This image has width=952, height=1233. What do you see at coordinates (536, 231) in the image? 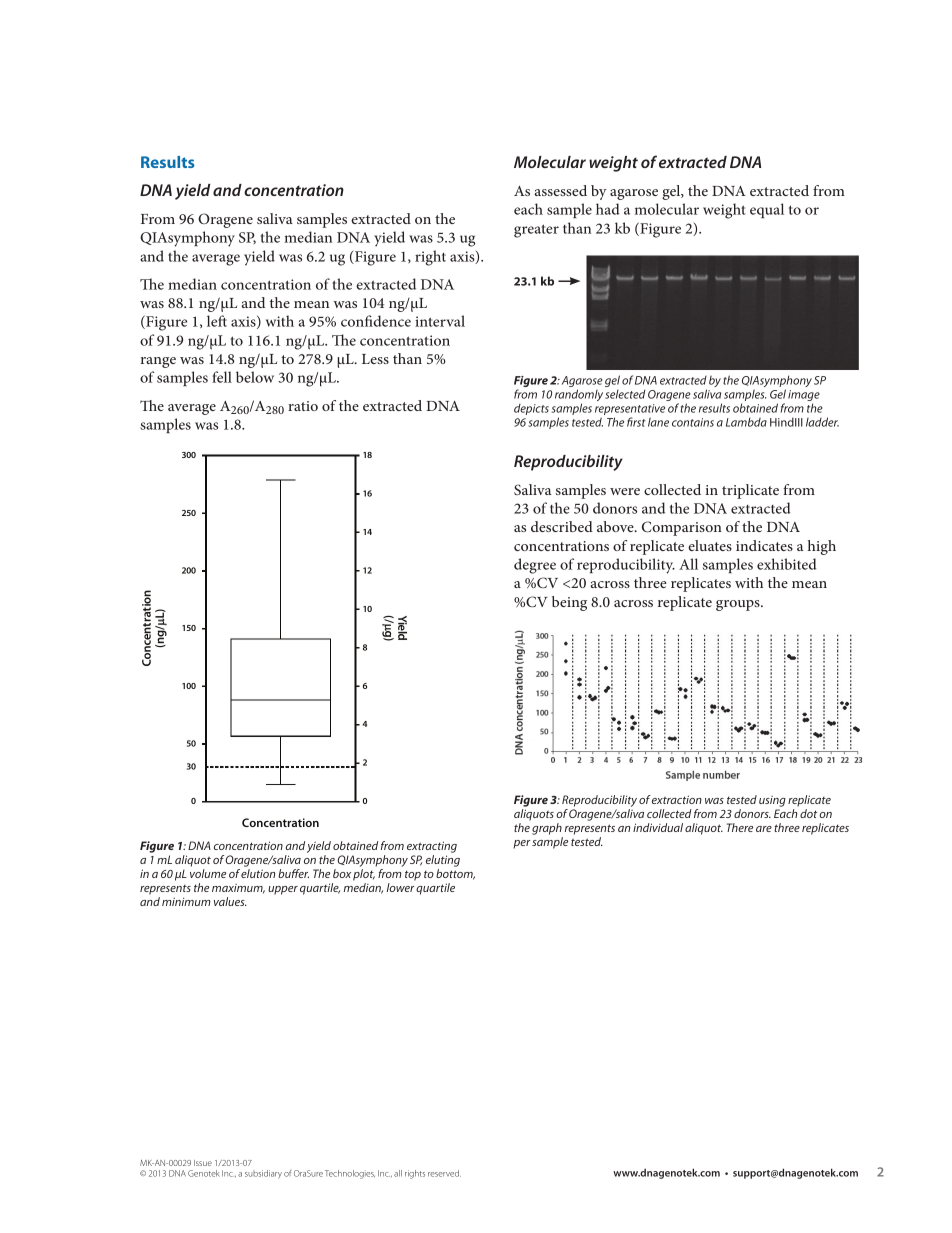
I see `greater` at bounding box center [536, 231].
